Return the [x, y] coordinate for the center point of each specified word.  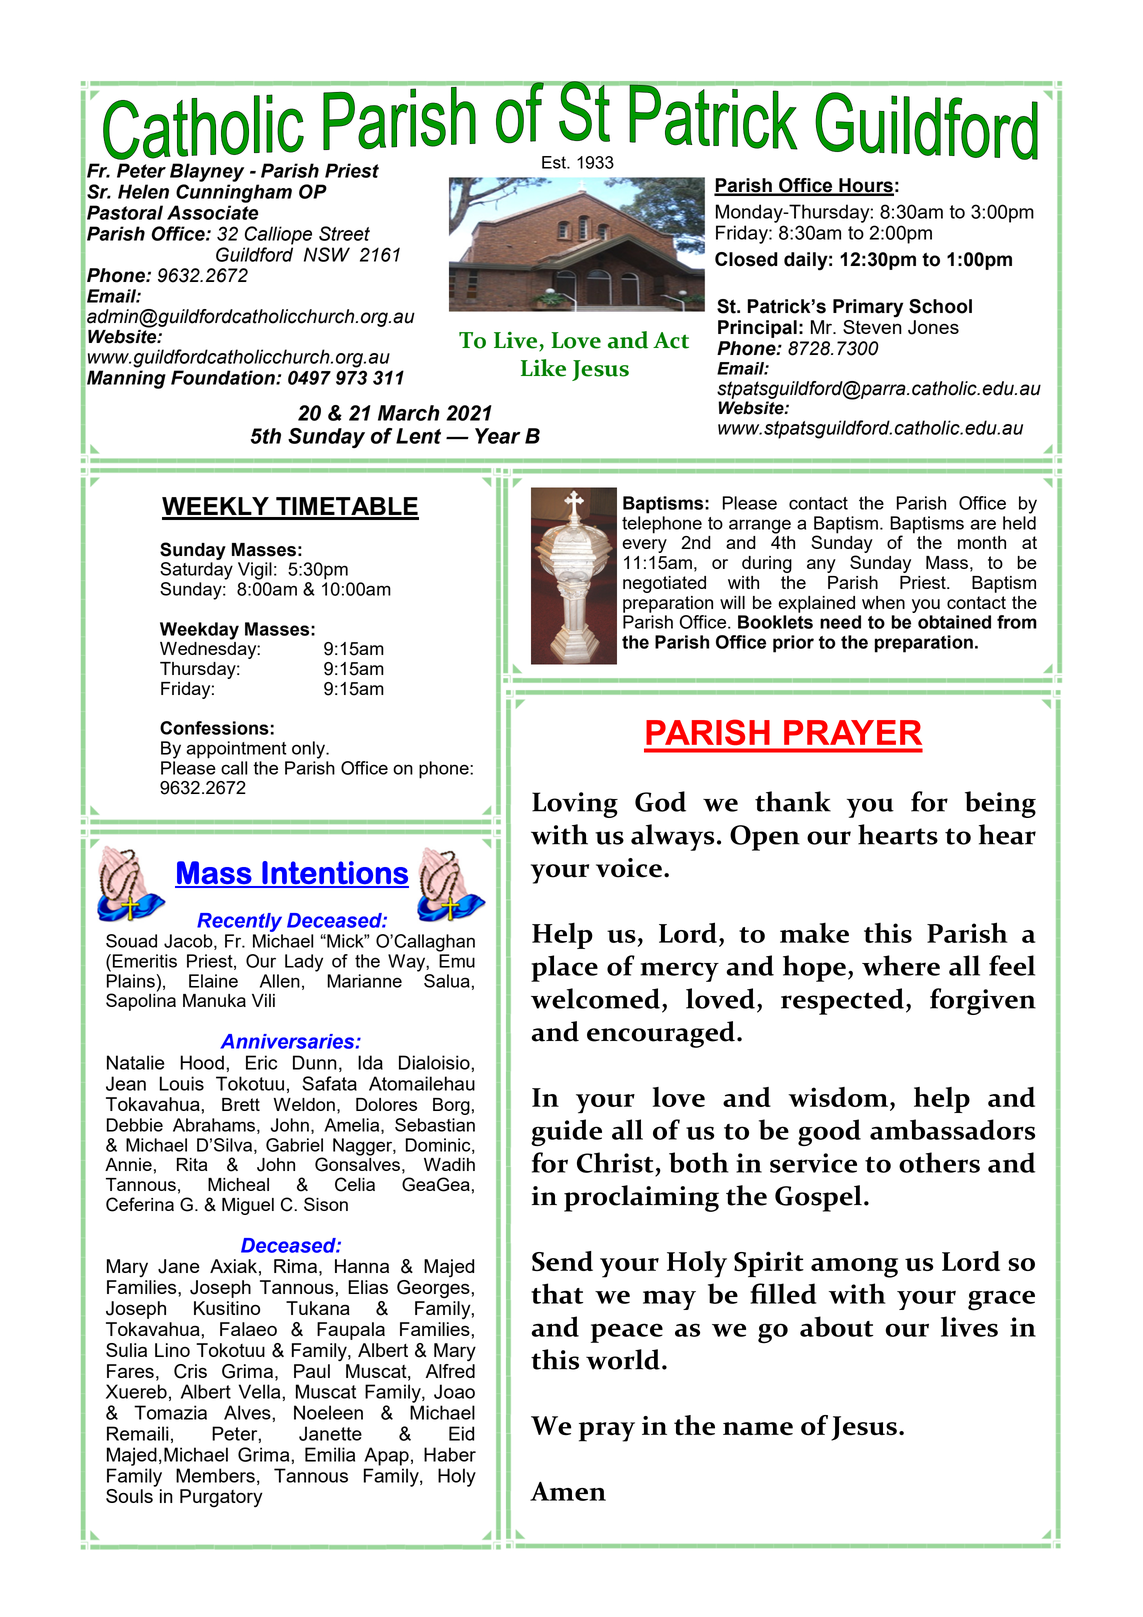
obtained [954, 622]
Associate [212, 212]
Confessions [214, 728]
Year [498, 436]
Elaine [213, 981]
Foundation [224, 377]
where [901, 965]
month [982, 542]
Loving [575, 805]
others [939, 1162]
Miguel [248, 1206]
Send [562, 1261]
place [564, 968]
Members [215, 1475]
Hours [865, 186]
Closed [746, 259]
